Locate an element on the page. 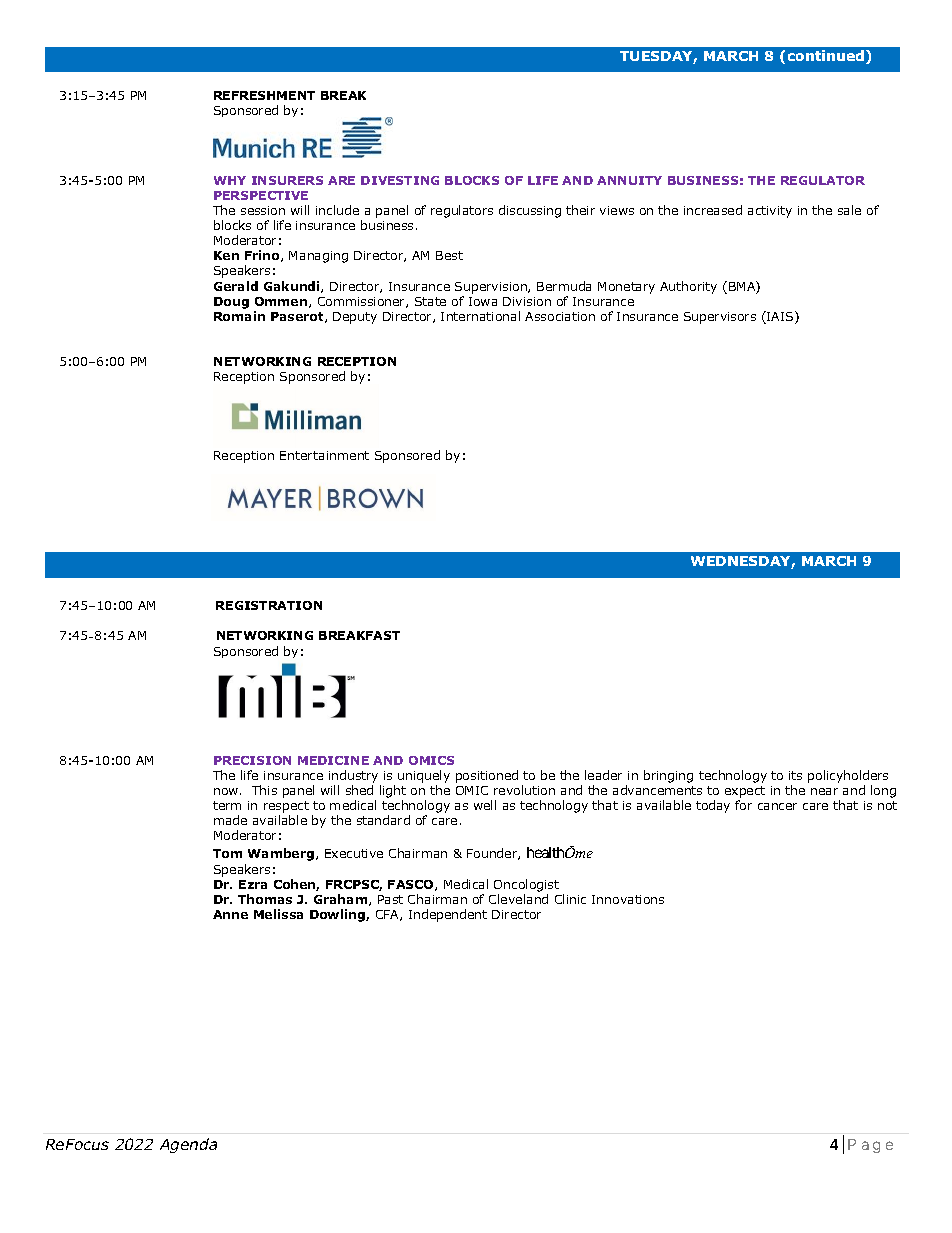  Association is located at coordinates (560, 316).
